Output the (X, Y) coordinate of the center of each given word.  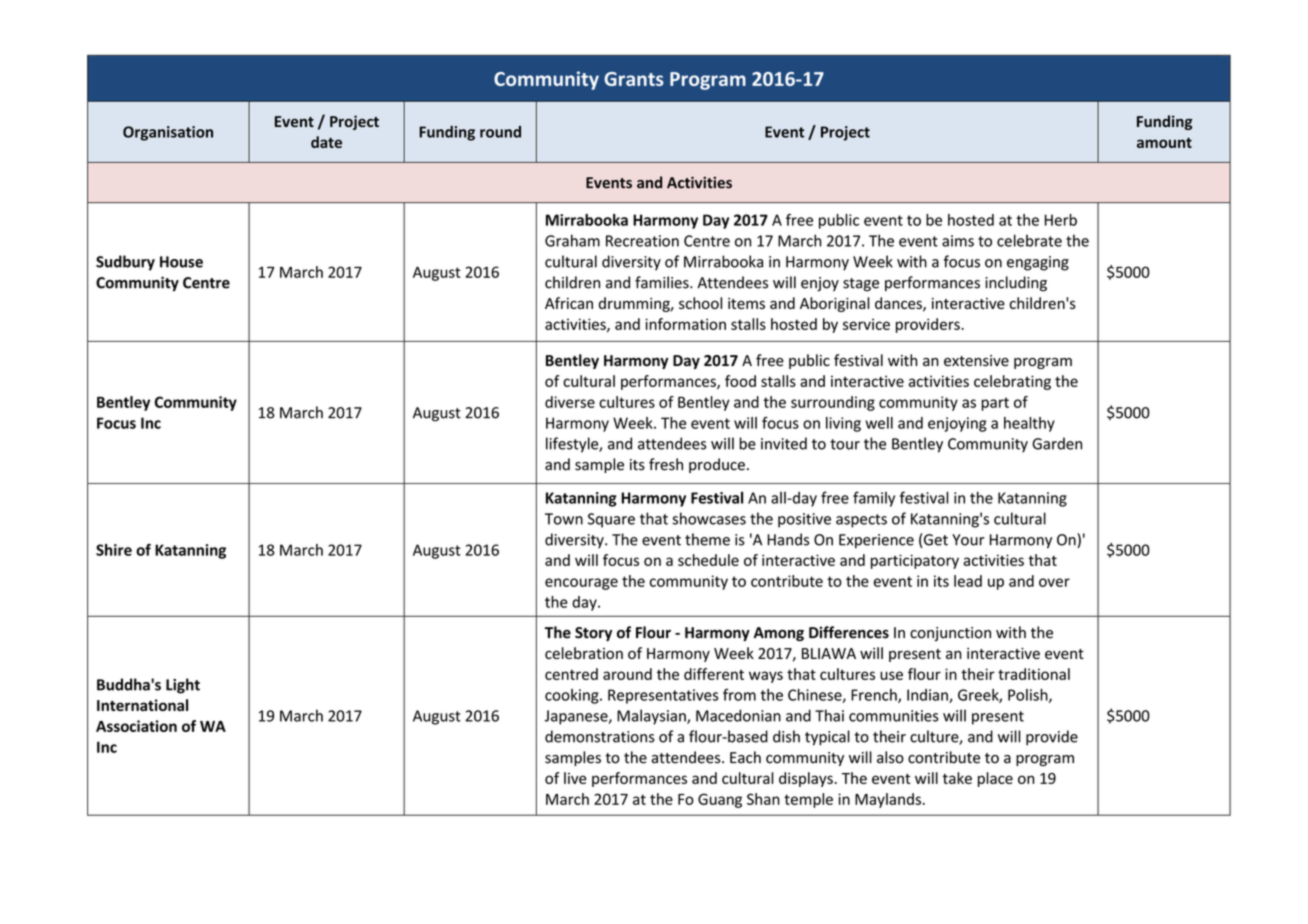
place (995, 779)
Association (136, 726)
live (575, 778)
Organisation (168, 133)
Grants (634, 79)
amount (1164, 143)
